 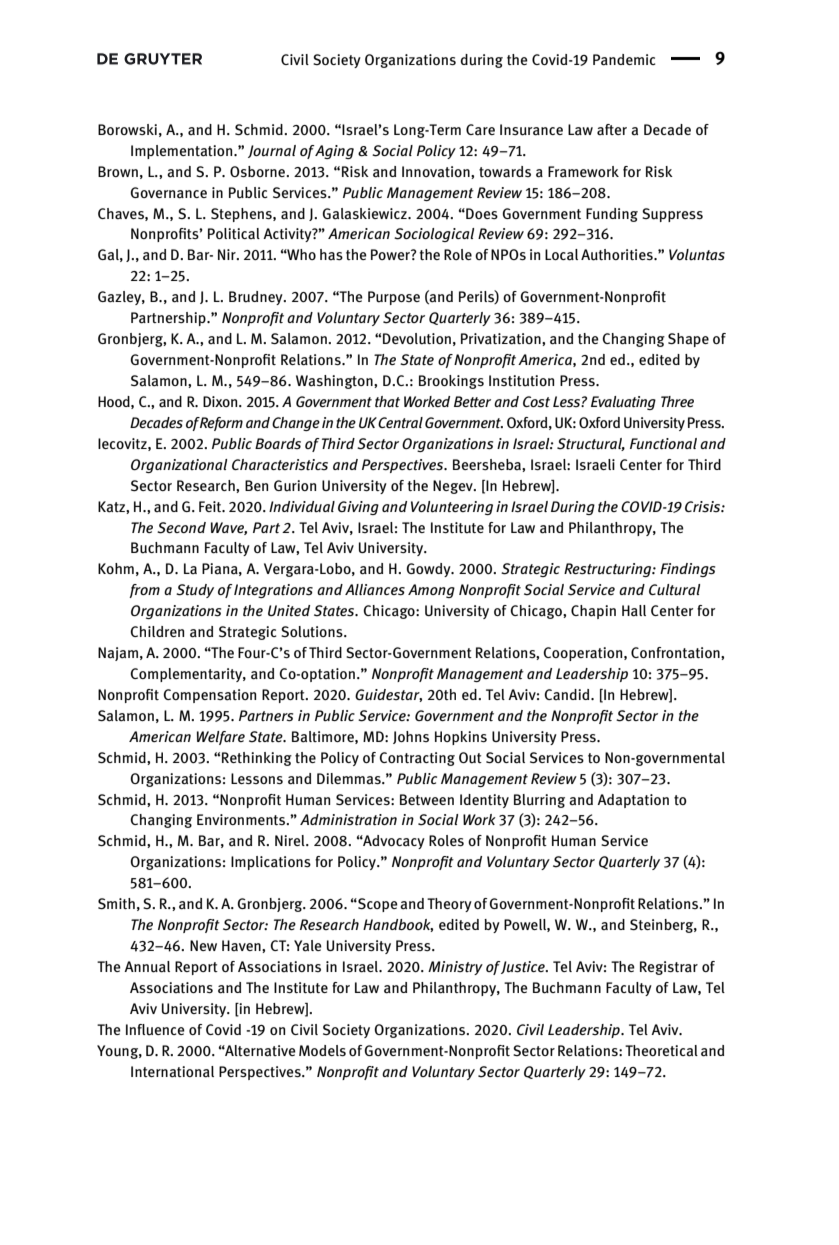 What do you see at coordinates (221, 401) in the screenshot?
I see `Dixon` at bounding box center [221, 401].
